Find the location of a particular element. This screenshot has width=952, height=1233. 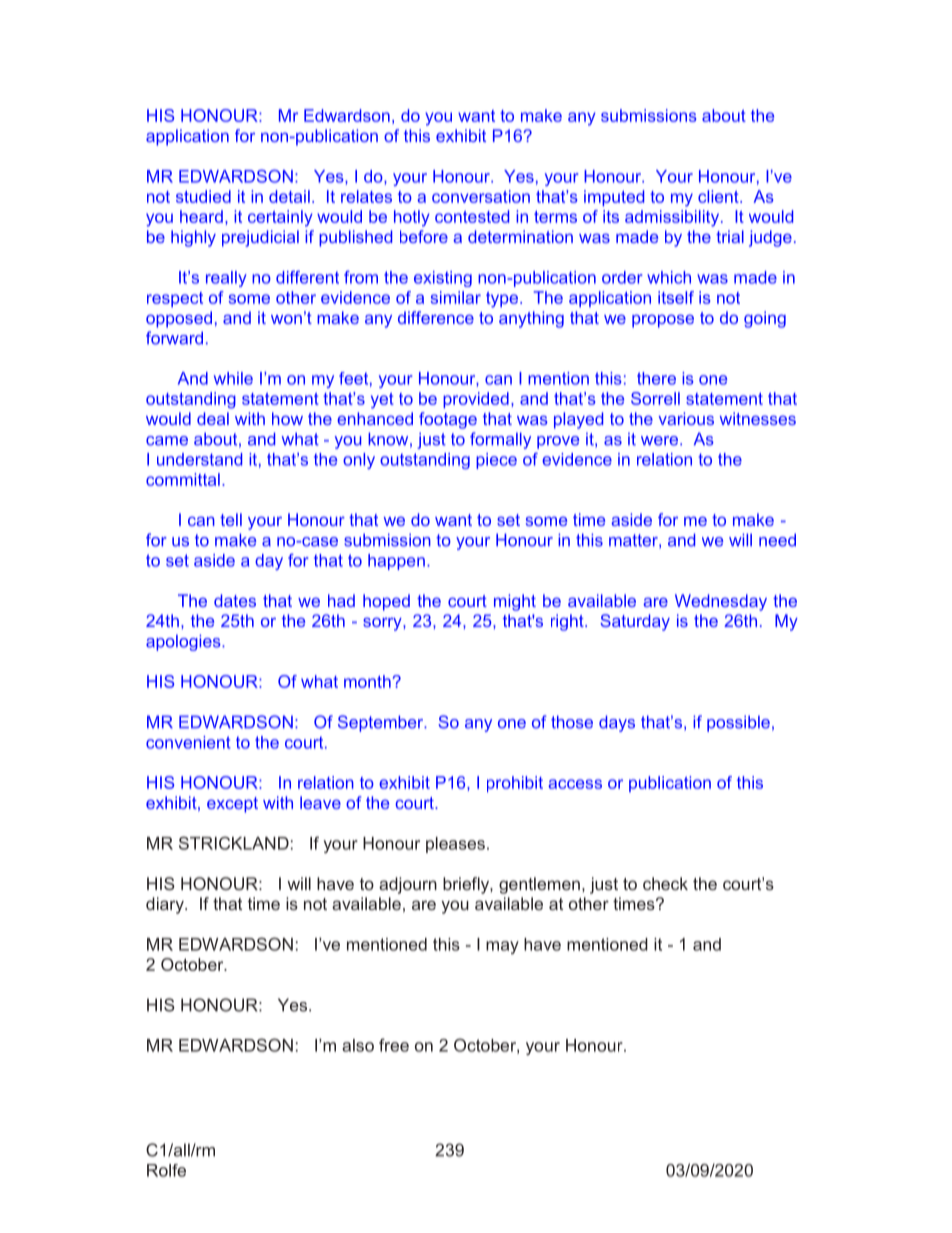

Rolfe is located at coordinates (166, 1170).
